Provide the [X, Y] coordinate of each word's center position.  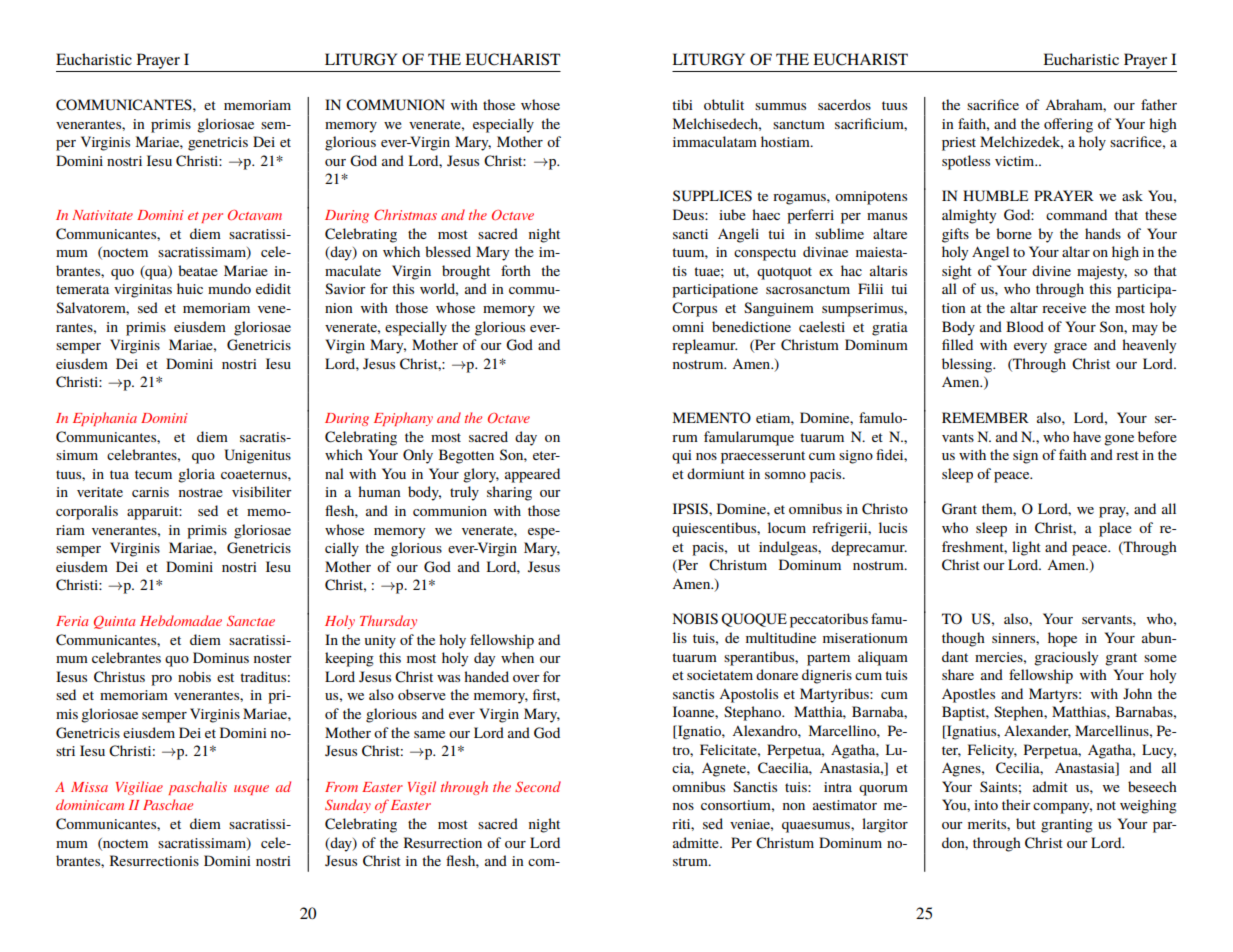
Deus [689, 214]
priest [959, 144]
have [1087, 436]
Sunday [348, 806]
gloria [196, 475]
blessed [448, 251]
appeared [532, 475]
